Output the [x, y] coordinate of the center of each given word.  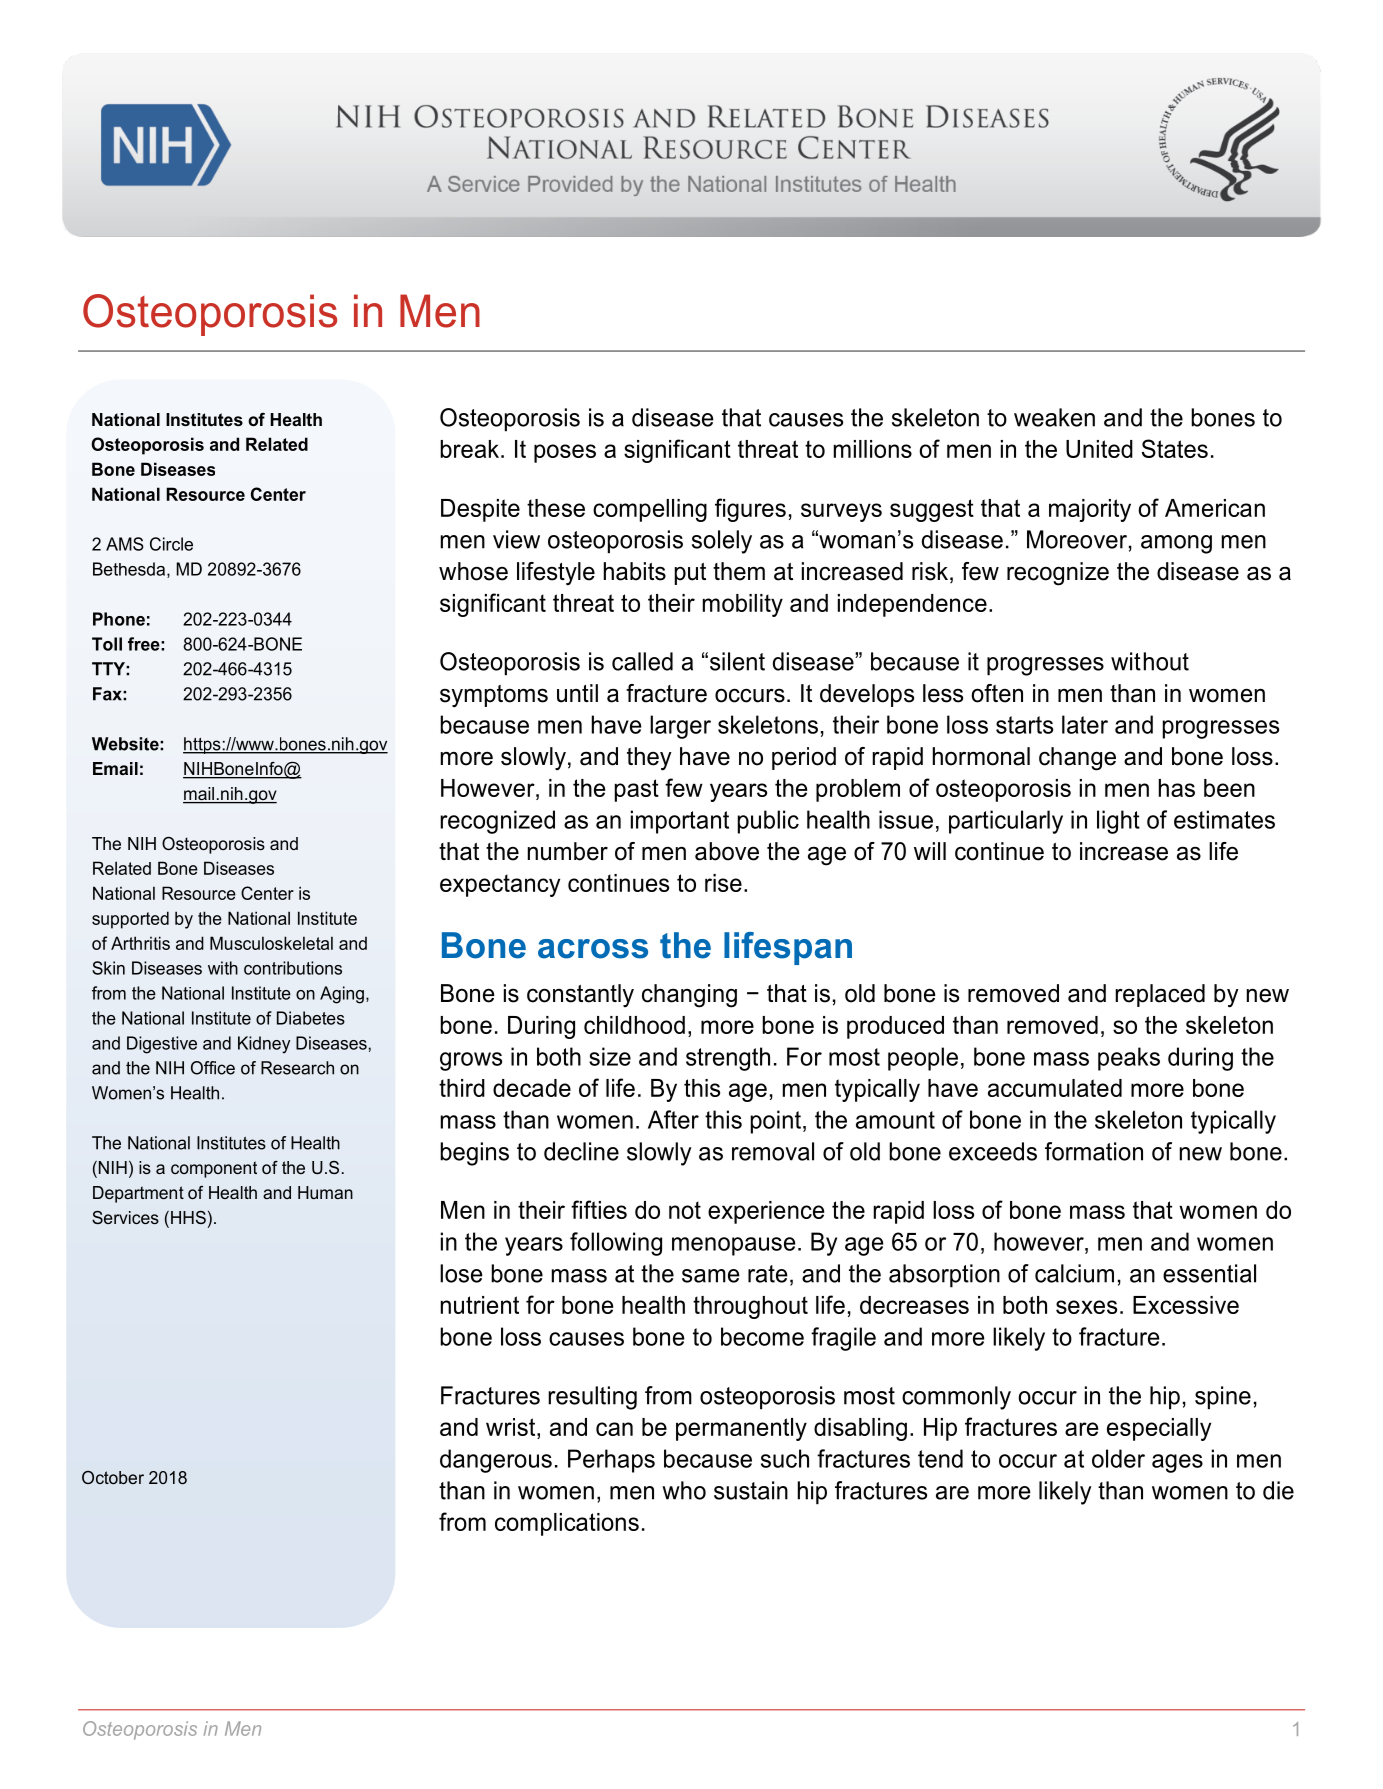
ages [1177, 1463]
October [113, 1477]
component [214, 1169]
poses [565, 453]
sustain [751, 1490]
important [680, 822]
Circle [171, 544]
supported [130, 920]
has [1177, 788]
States [1175, 448]
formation [1094, 1151]
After [673, 1119]
